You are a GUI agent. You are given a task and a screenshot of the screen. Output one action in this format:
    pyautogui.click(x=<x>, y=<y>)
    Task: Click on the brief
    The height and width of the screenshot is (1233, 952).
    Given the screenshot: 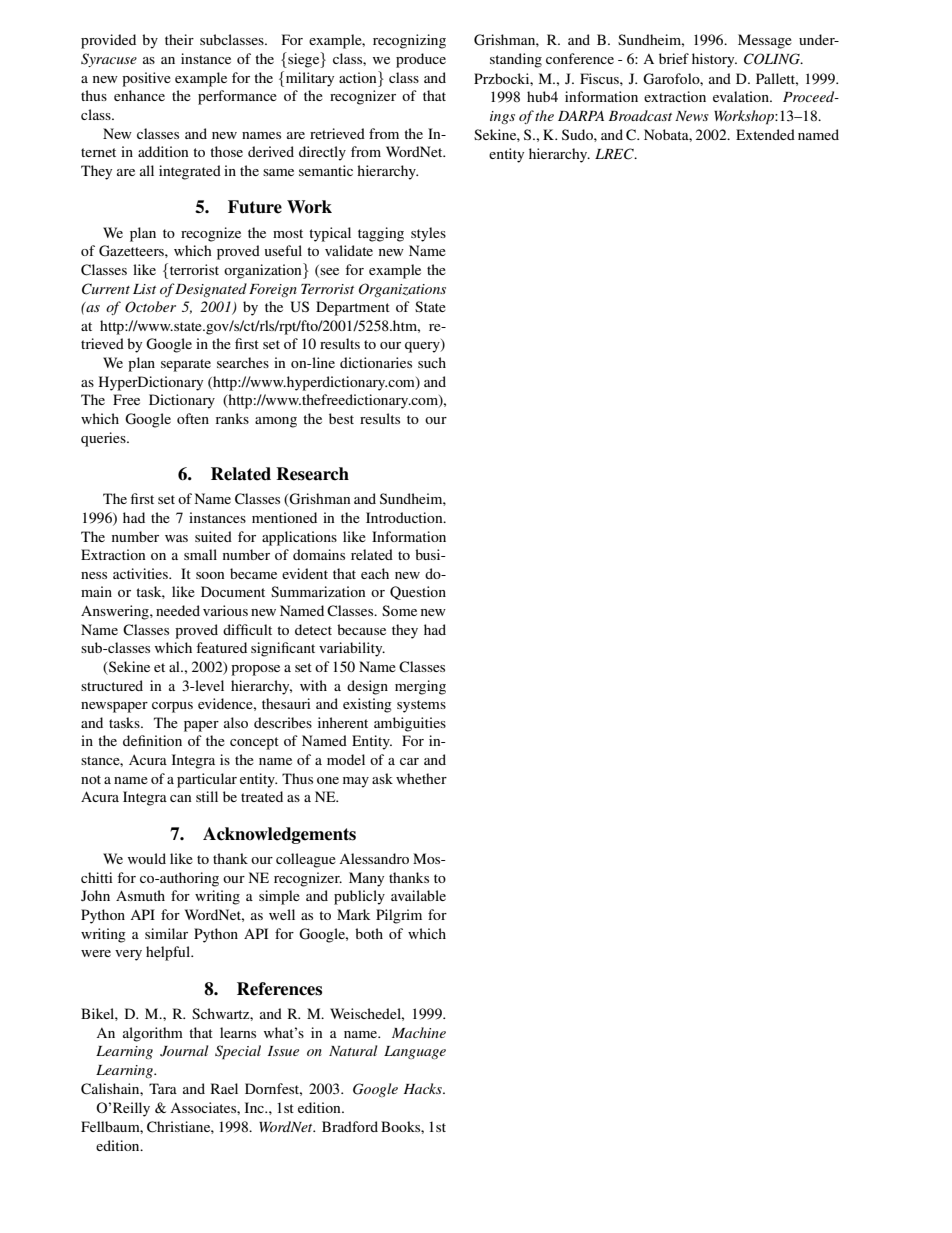 What is the action you would take?
    pyautogui.click(x=674, y=58)
